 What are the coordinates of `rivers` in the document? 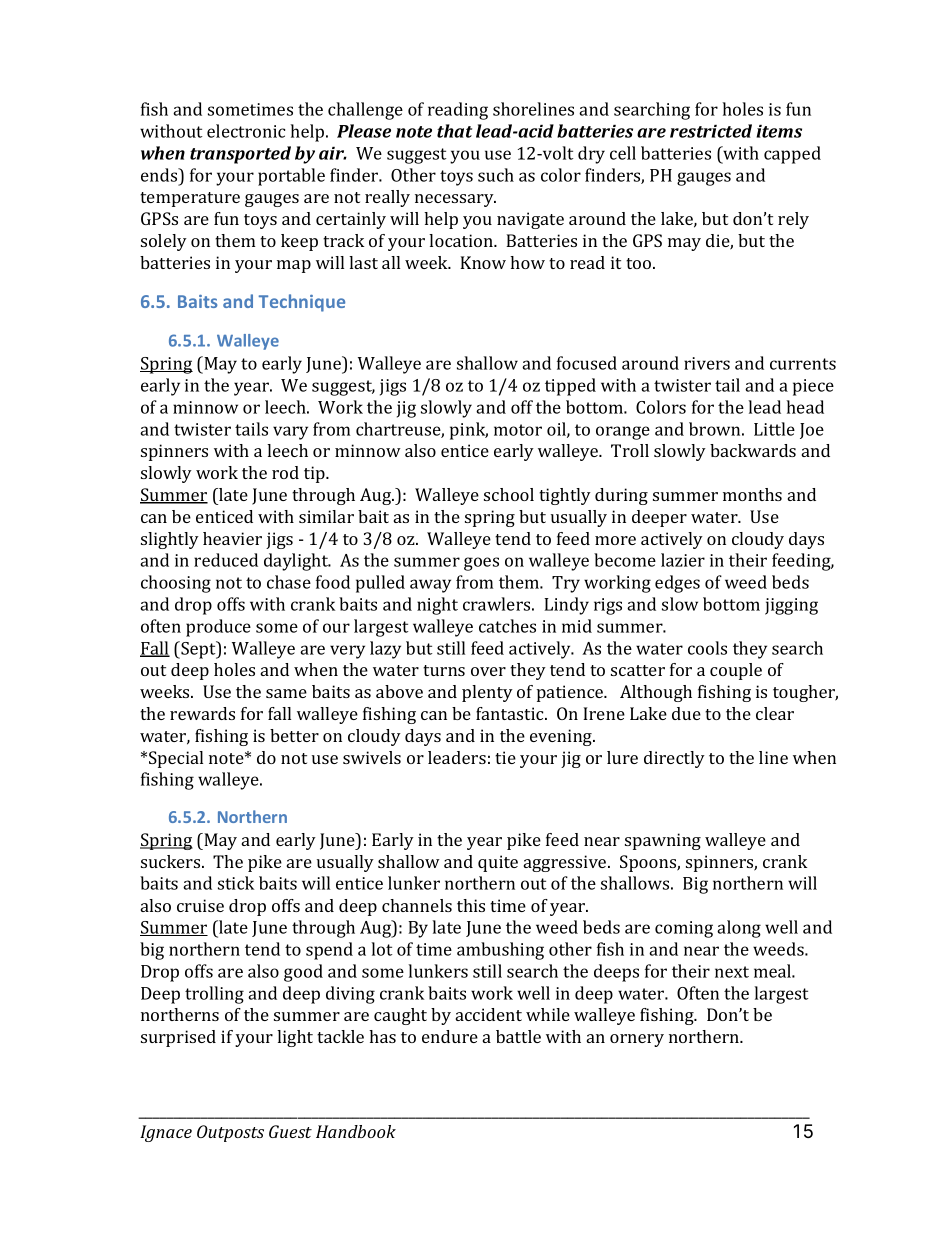 It's located at (707, 363).
